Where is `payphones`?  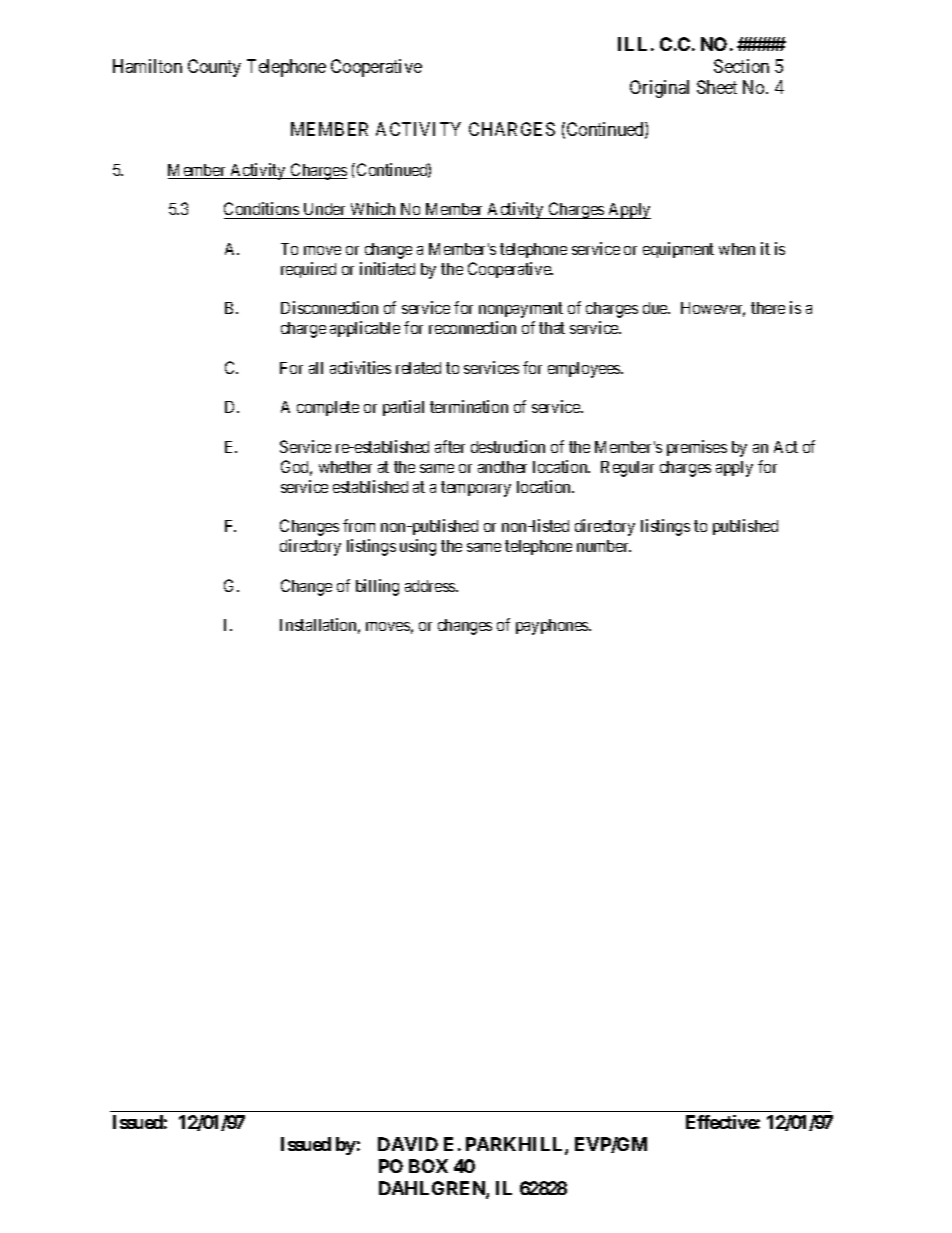
payphones is located at coordinates (553, 627).
